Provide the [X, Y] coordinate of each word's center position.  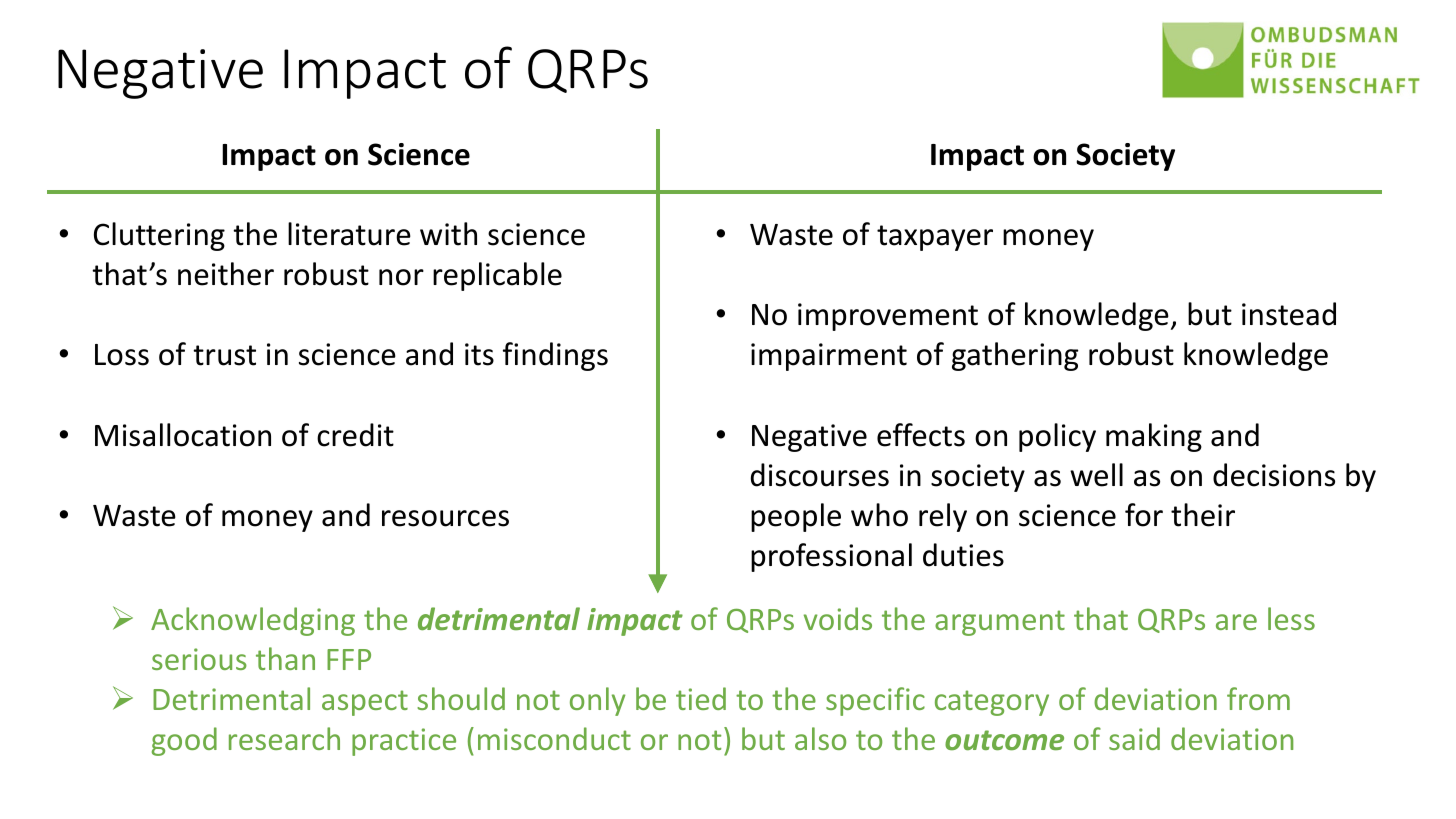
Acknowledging [253, 621]
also [820, 738]
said [1134, 738]
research [284, 738]
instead [1289, 314]
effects [921, 435]
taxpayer [935, 238]
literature [349, 234]
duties [963, 555]
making [1154, 437]
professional [831, 557]
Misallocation [183, 435]
